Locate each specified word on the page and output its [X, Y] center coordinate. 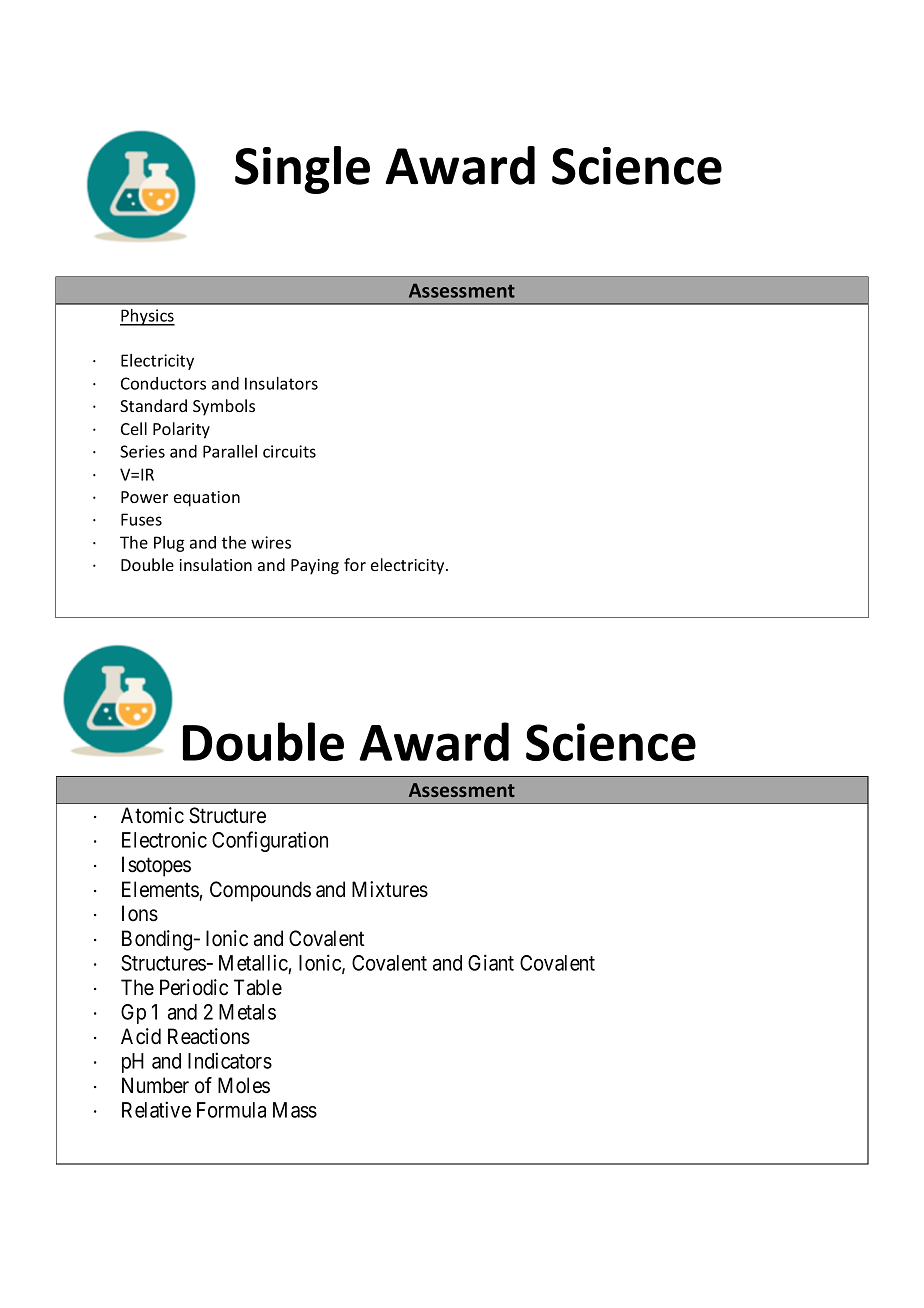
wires [271, 542]
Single [302, 170]
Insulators [281, 383]
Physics [147, 317]
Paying [315, 567]
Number [155, 1085]
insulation [215, 564]
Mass [295, 1110]
